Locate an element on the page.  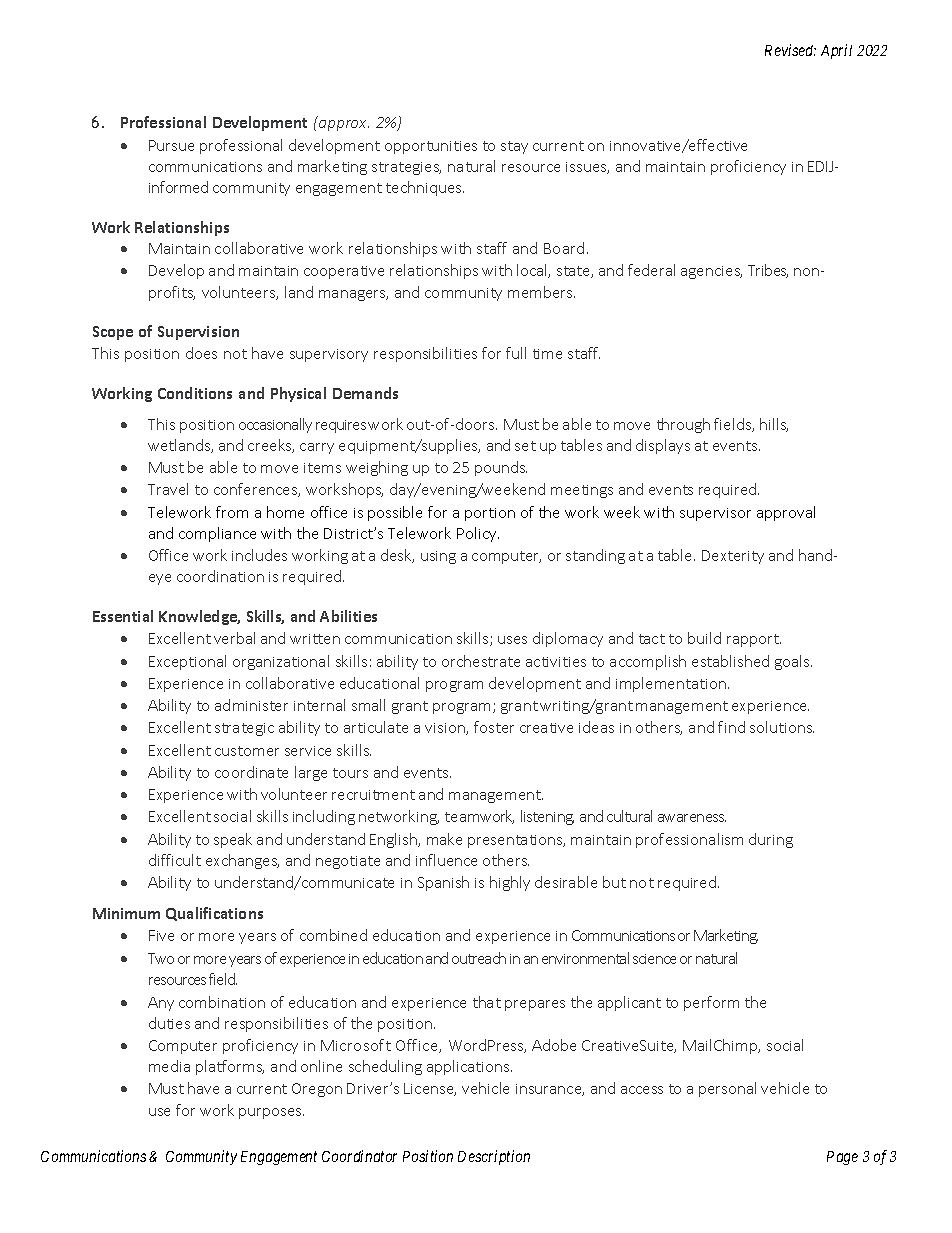
uses is located at coordinates (512, 640).
